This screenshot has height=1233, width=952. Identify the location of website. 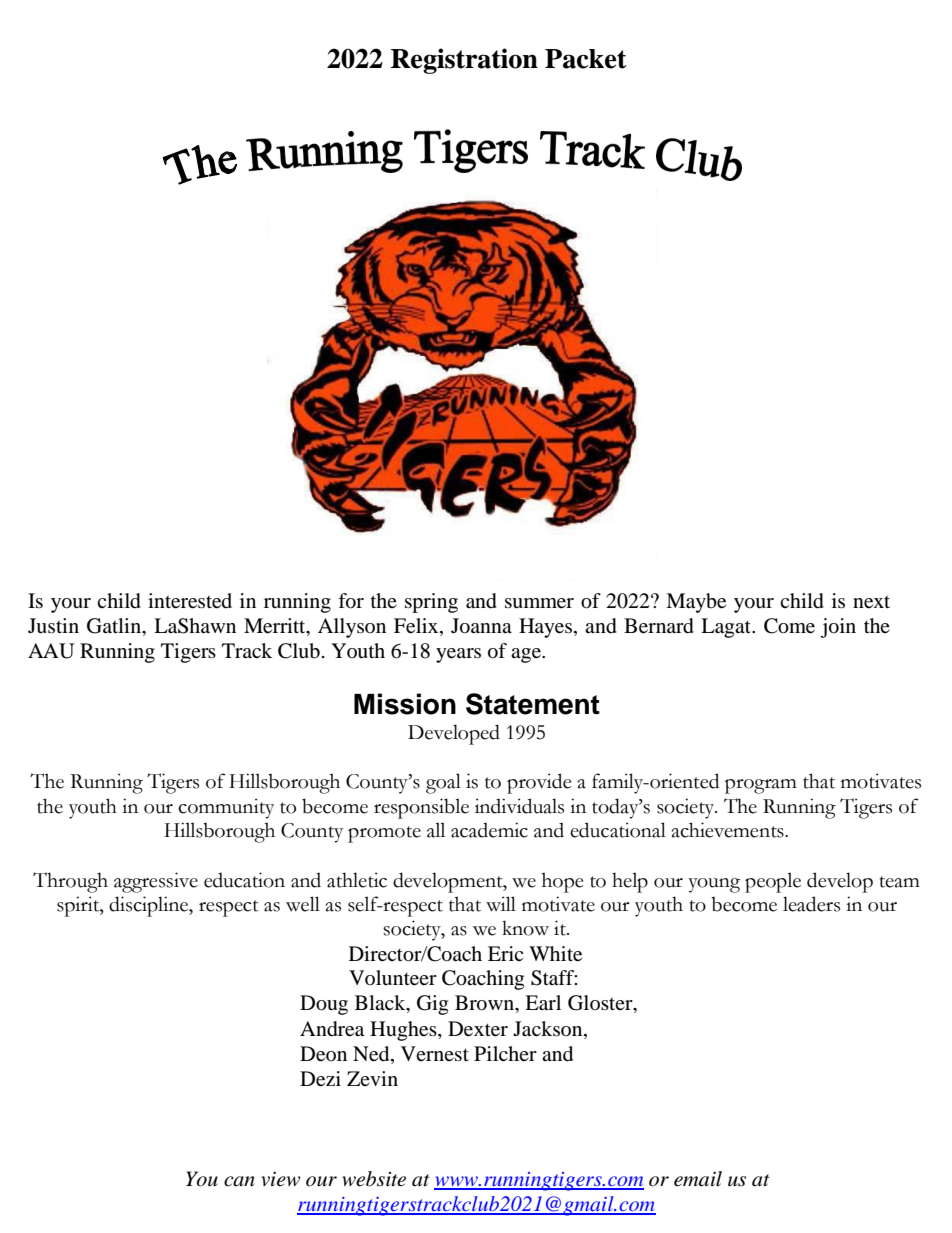
(374, 1179).
